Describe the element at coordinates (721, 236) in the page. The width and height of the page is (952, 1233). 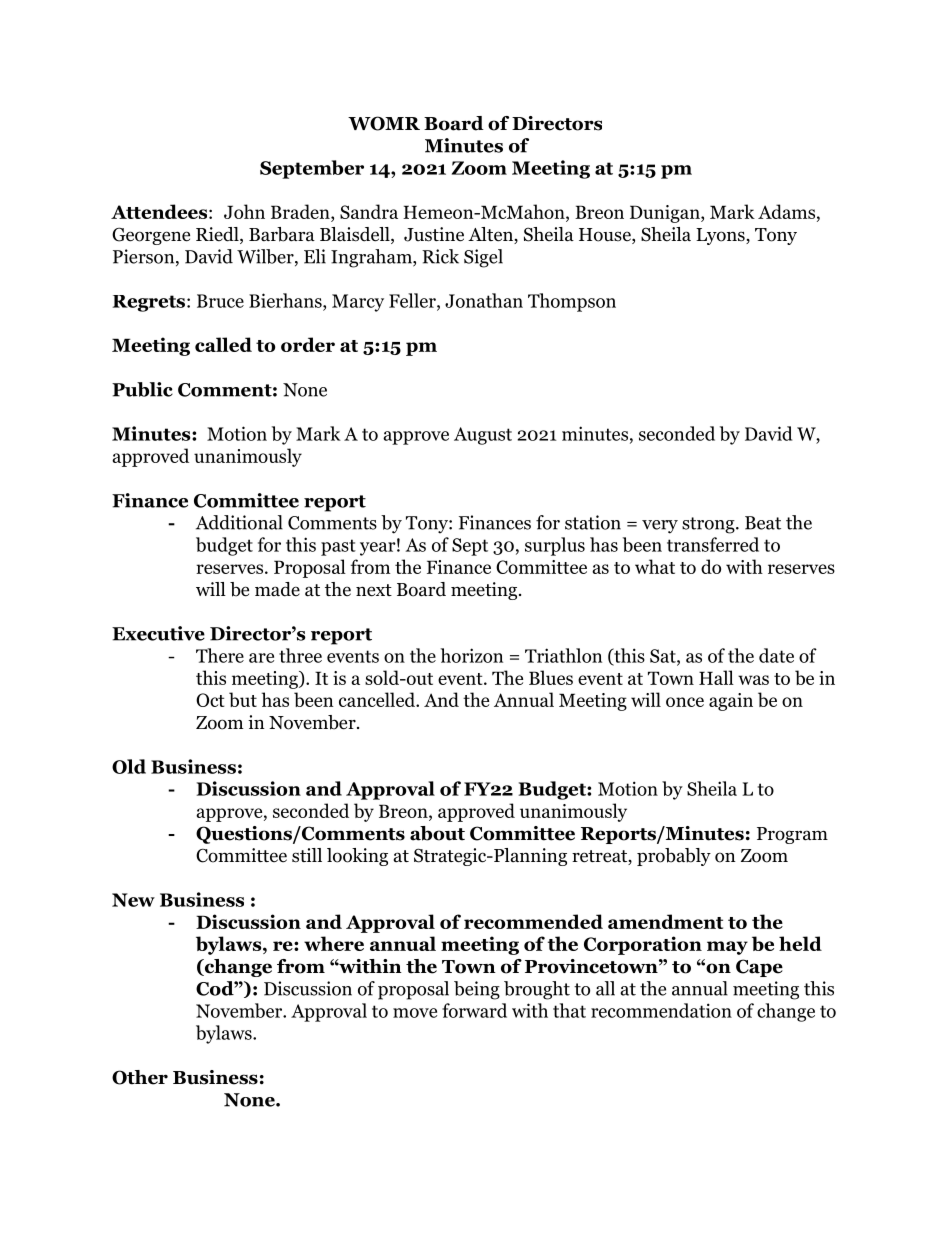
I see `Lyons` at that location.
